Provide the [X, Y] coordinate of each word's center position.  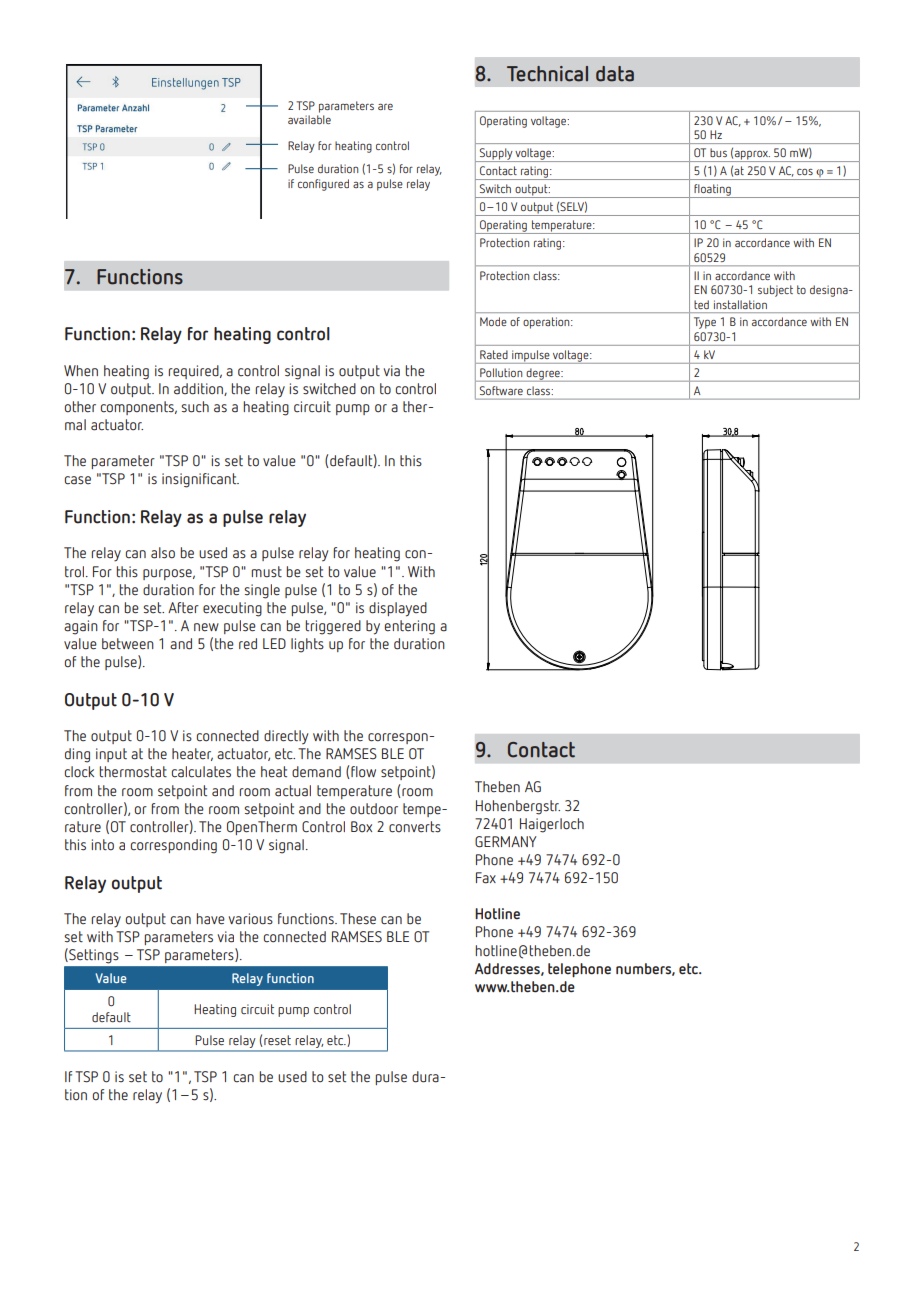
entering [410, 627]
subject [775, 291]
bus [718, 152]
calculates [201, 772]
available [309, 119]
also [163, 553]
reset [277, 1040]
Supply [496, 155]
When [81, 371]
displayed [398, 609]
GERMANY [506, 842]
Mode [493, 321]
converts [415, 827]
